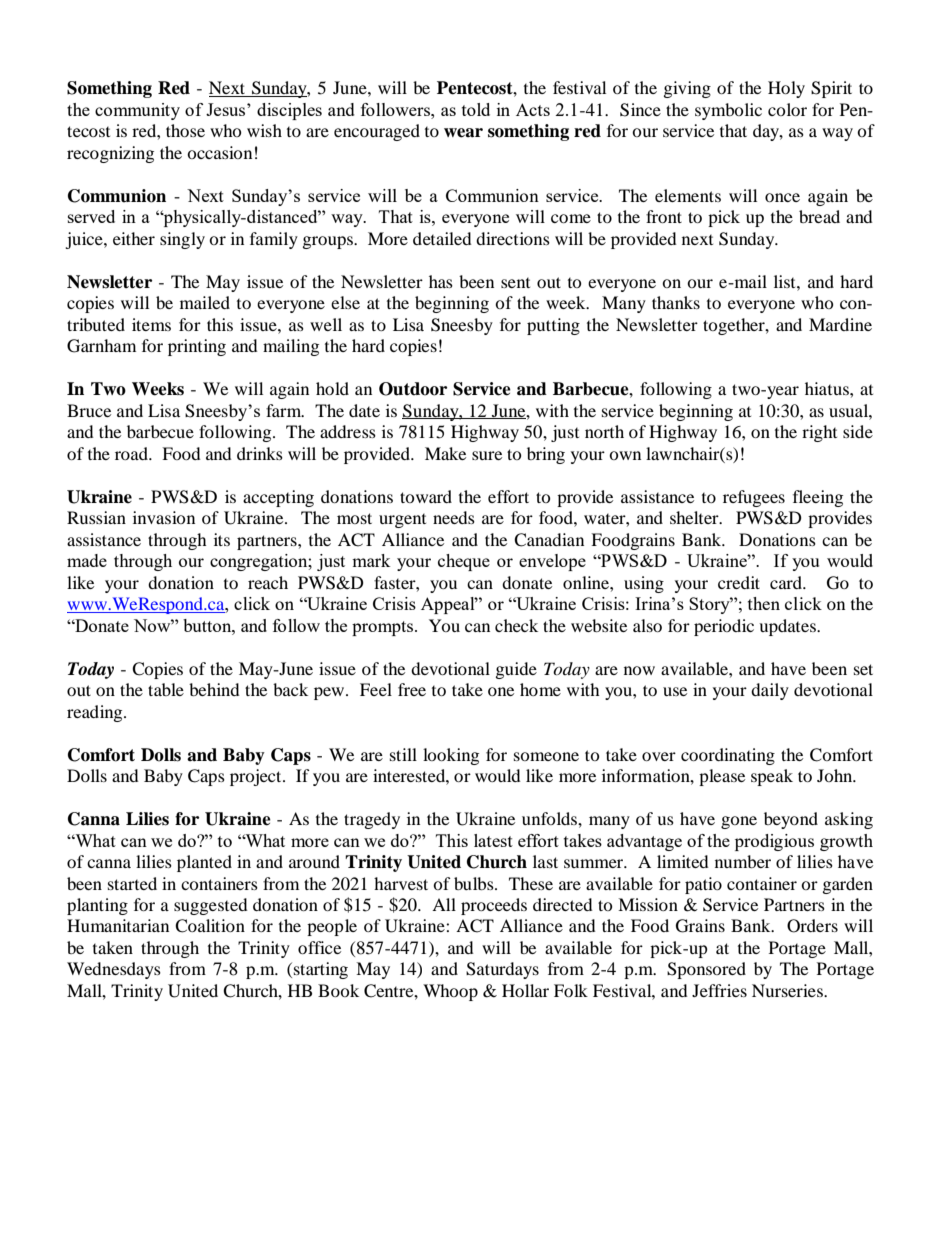  I want to click on those, so click(185, 130).
